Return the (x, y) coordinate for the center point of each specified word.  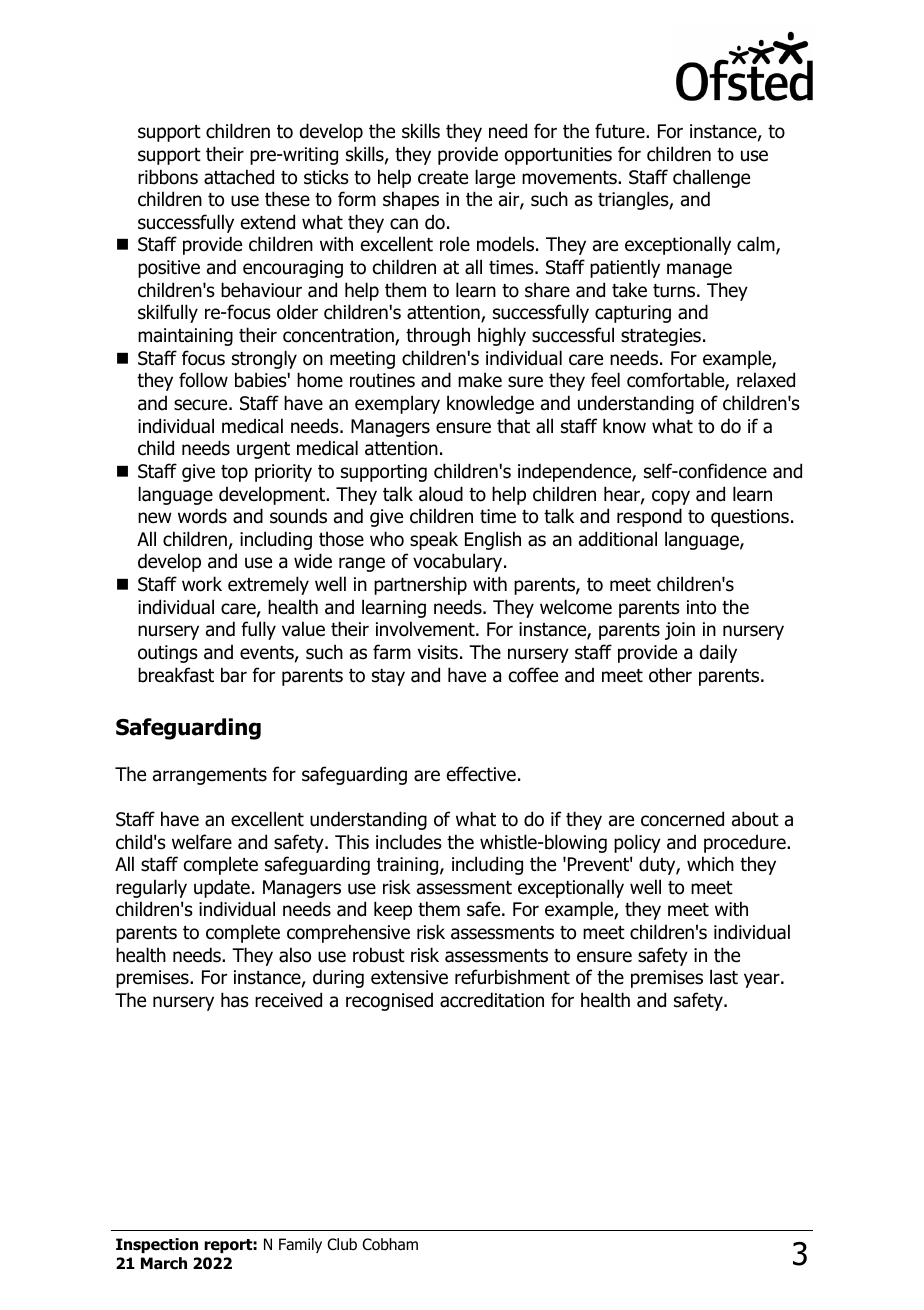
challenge (711, 178)
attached (239, 177)
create (443, 178)
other (670, 675)
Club (342, 1244)
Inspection (157, 1245)
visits (438, 652)
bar (234, 675)
